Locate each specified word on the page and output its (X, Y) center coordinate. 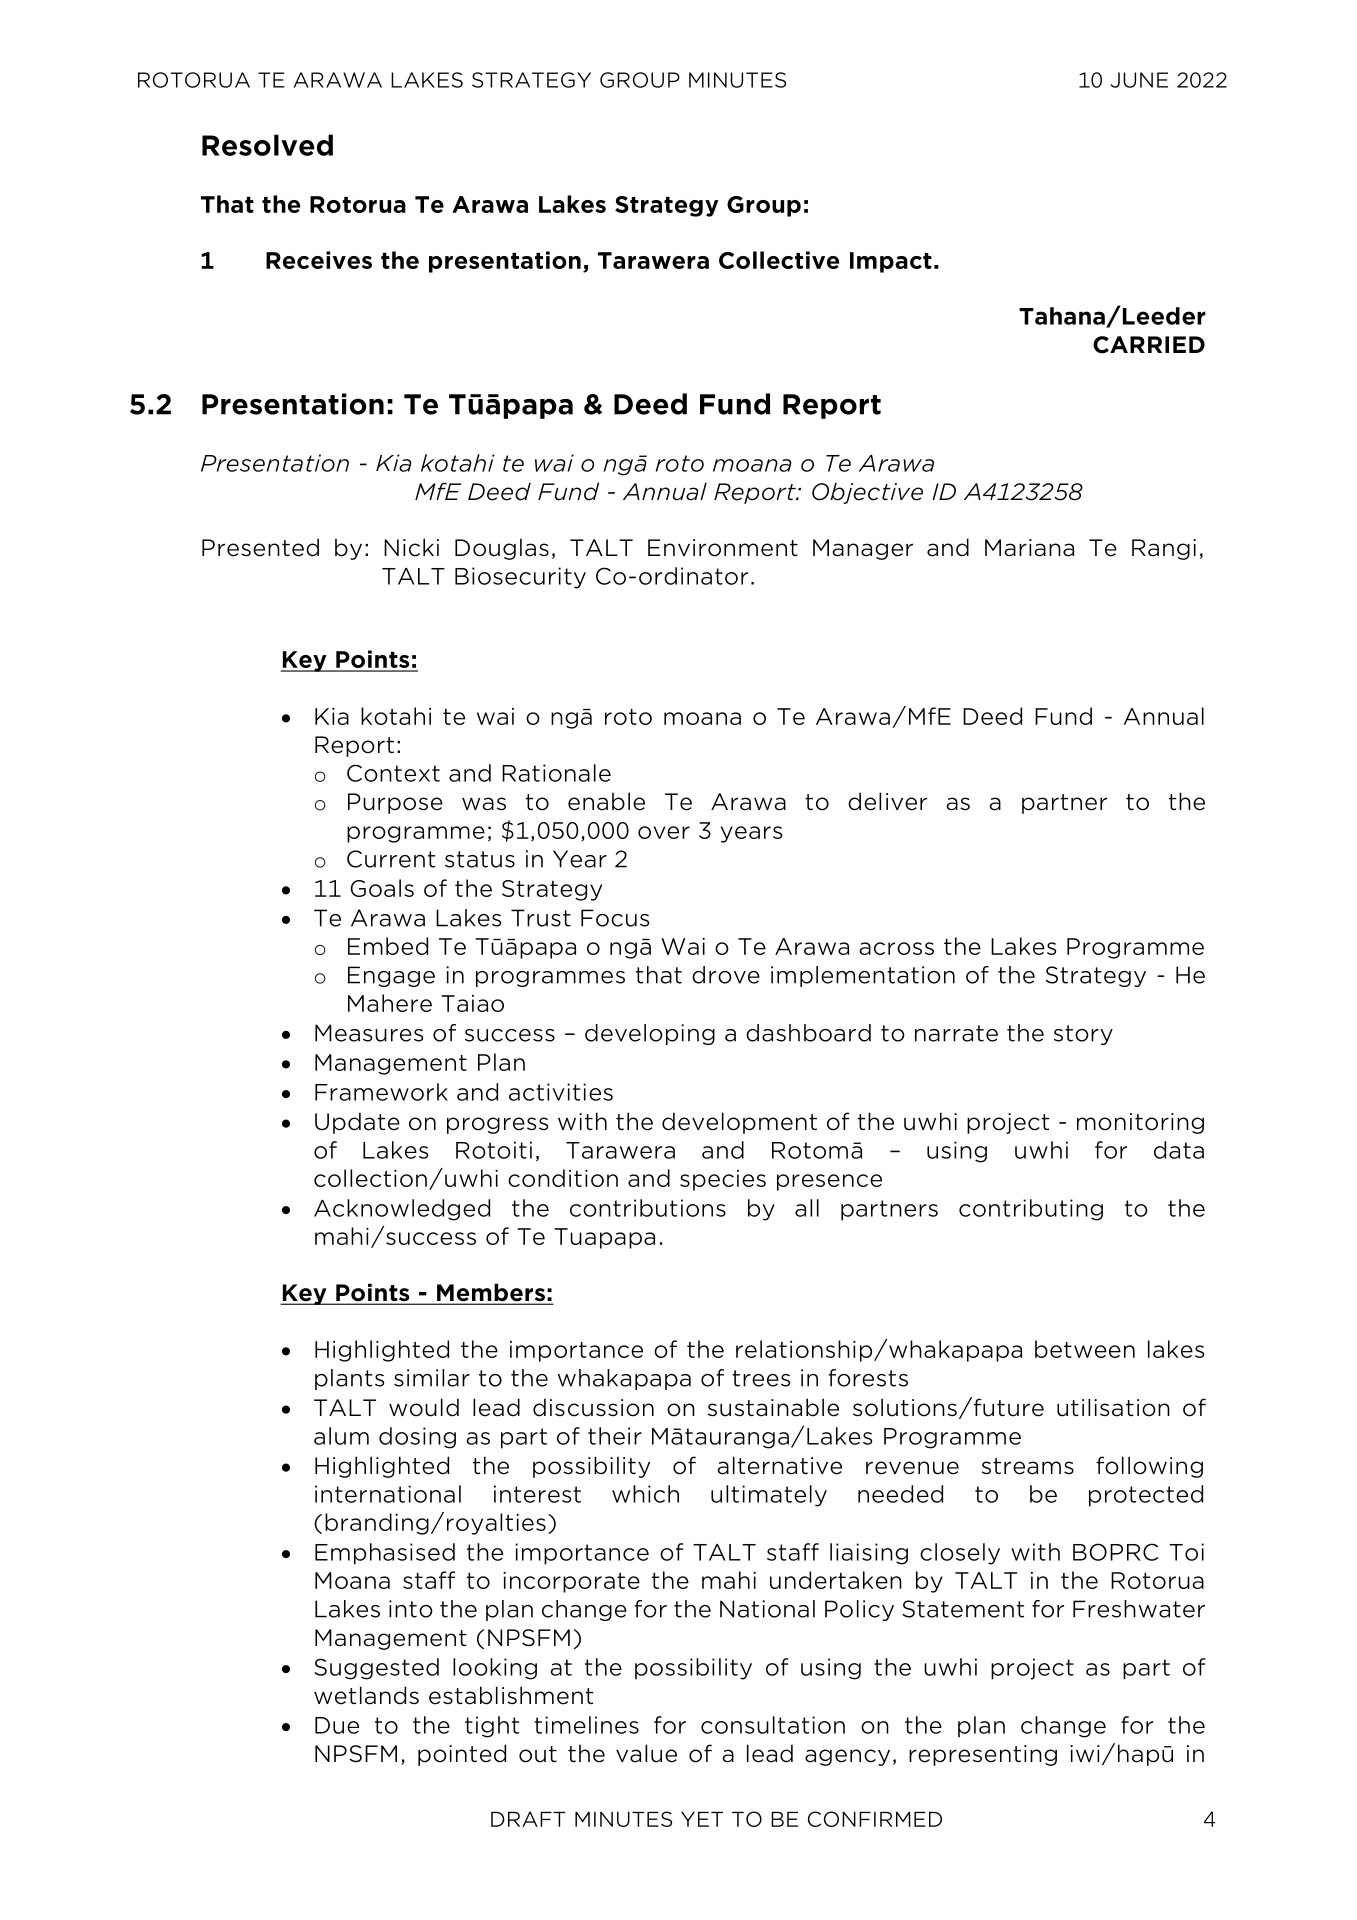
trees (761, 1378)
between (1085, 1349)
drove (726, 975)
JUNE (1139, 80)
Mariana (1029, 548)
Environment (723, 548)
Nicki (411, 547)
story (1083, 1035)
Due (337, 1725)
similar (432, 1378)
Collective (779, 260)
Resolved (267, 145)
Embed (388, 946)
